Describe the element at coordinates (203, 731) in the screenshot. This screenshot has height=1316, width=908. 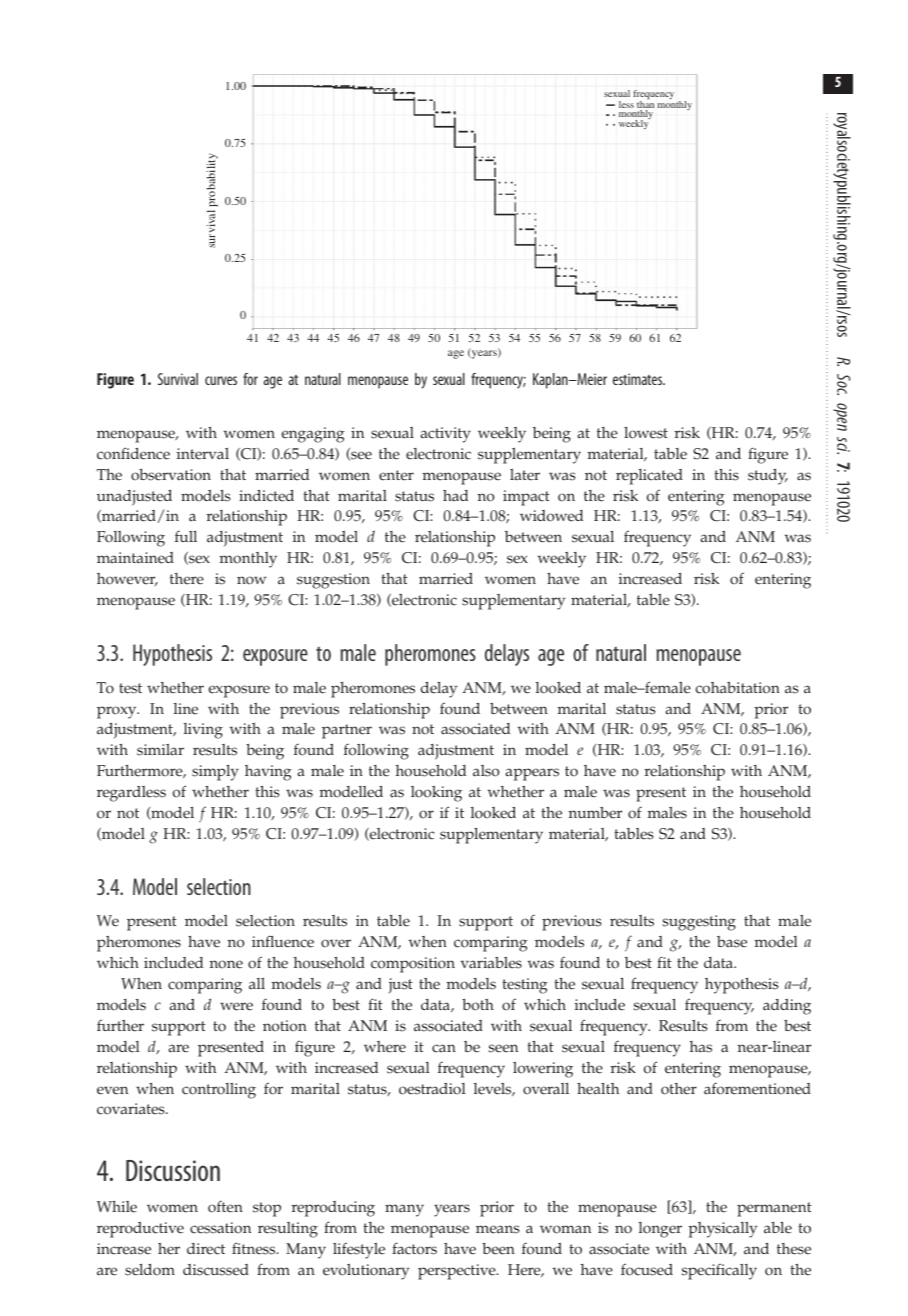
I see `living` at that location.
